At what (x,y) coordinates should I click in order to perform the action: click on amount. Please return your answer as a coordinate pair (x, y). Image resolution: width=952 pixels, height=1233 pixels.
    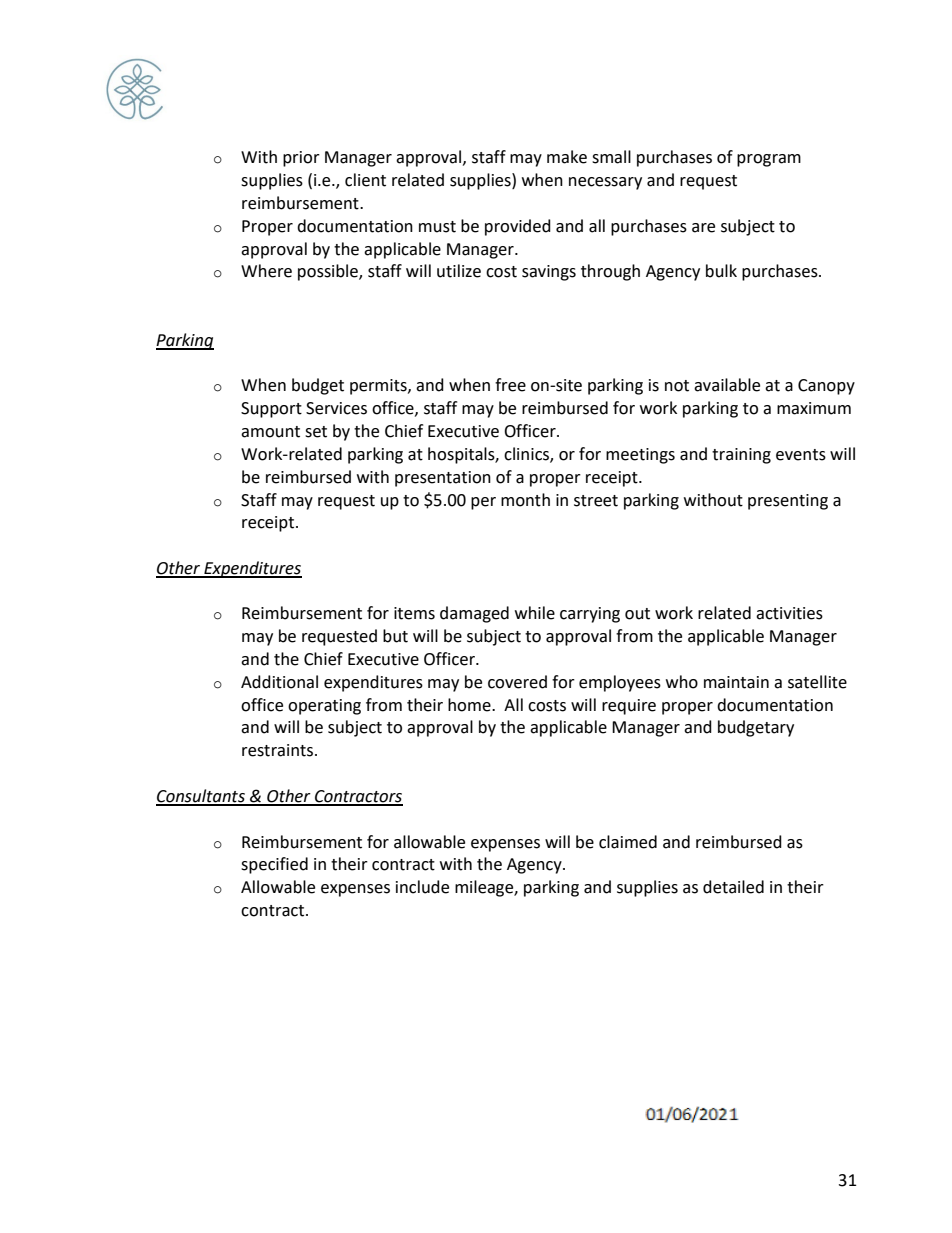
    Looking at the image, I should click on (270, 432).
